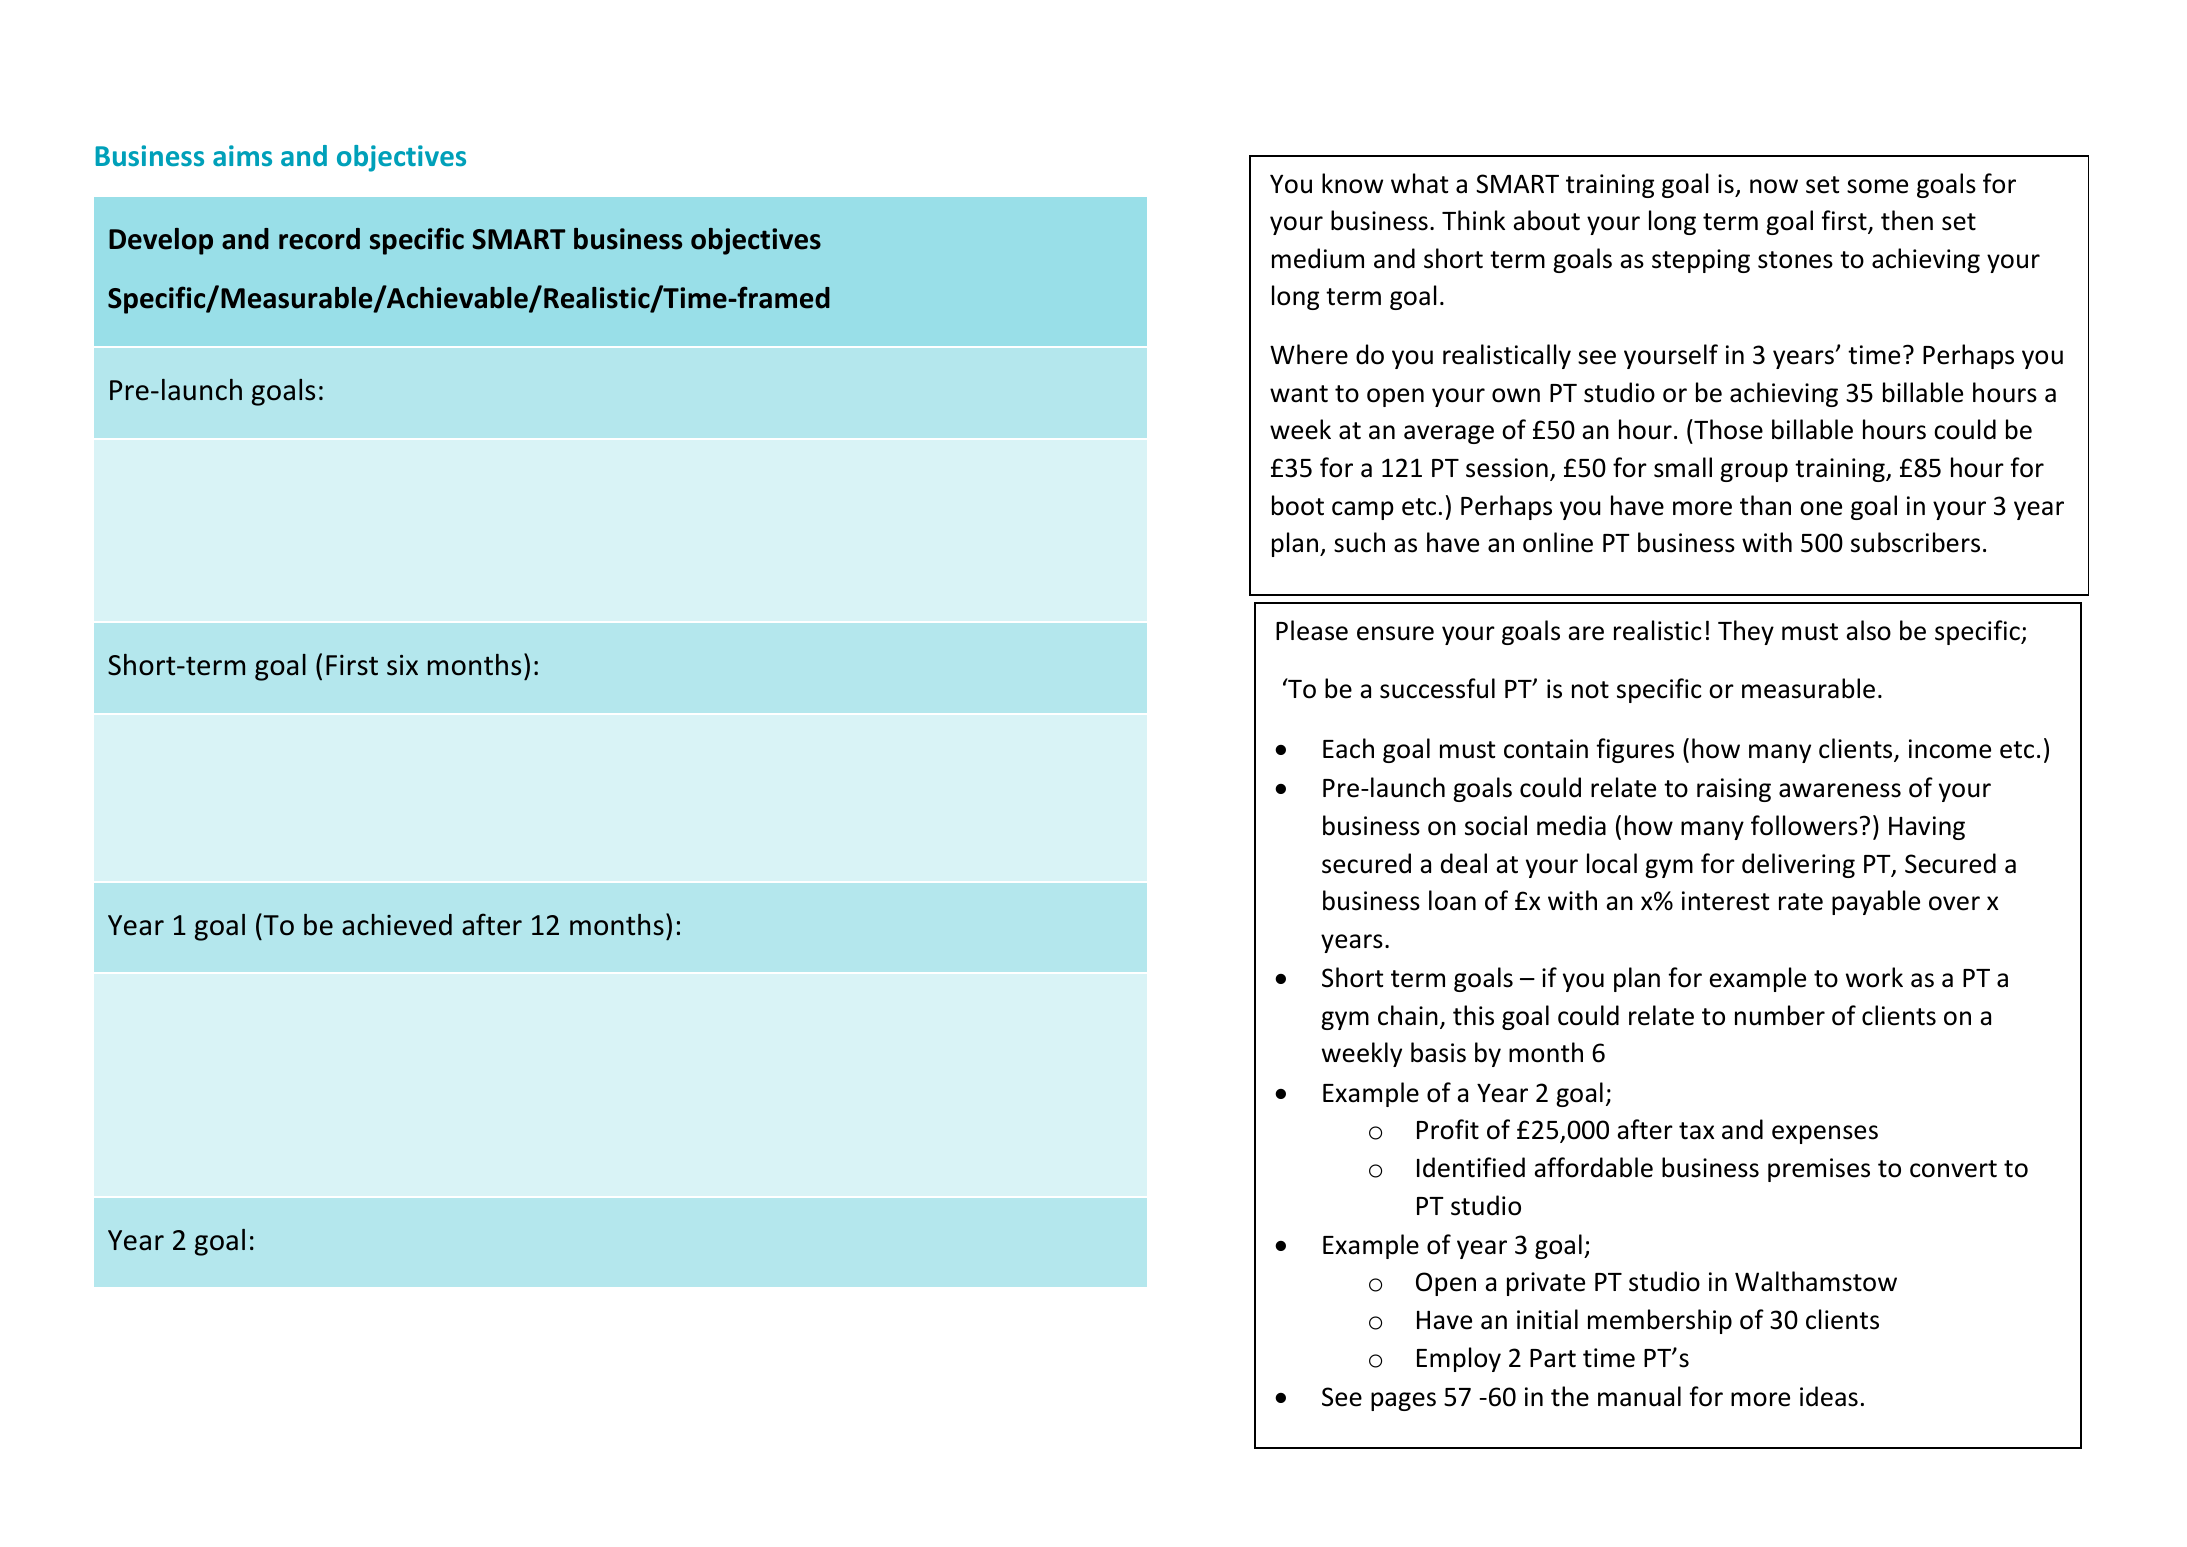  I want to click on pages, so click(1403, 1401).
